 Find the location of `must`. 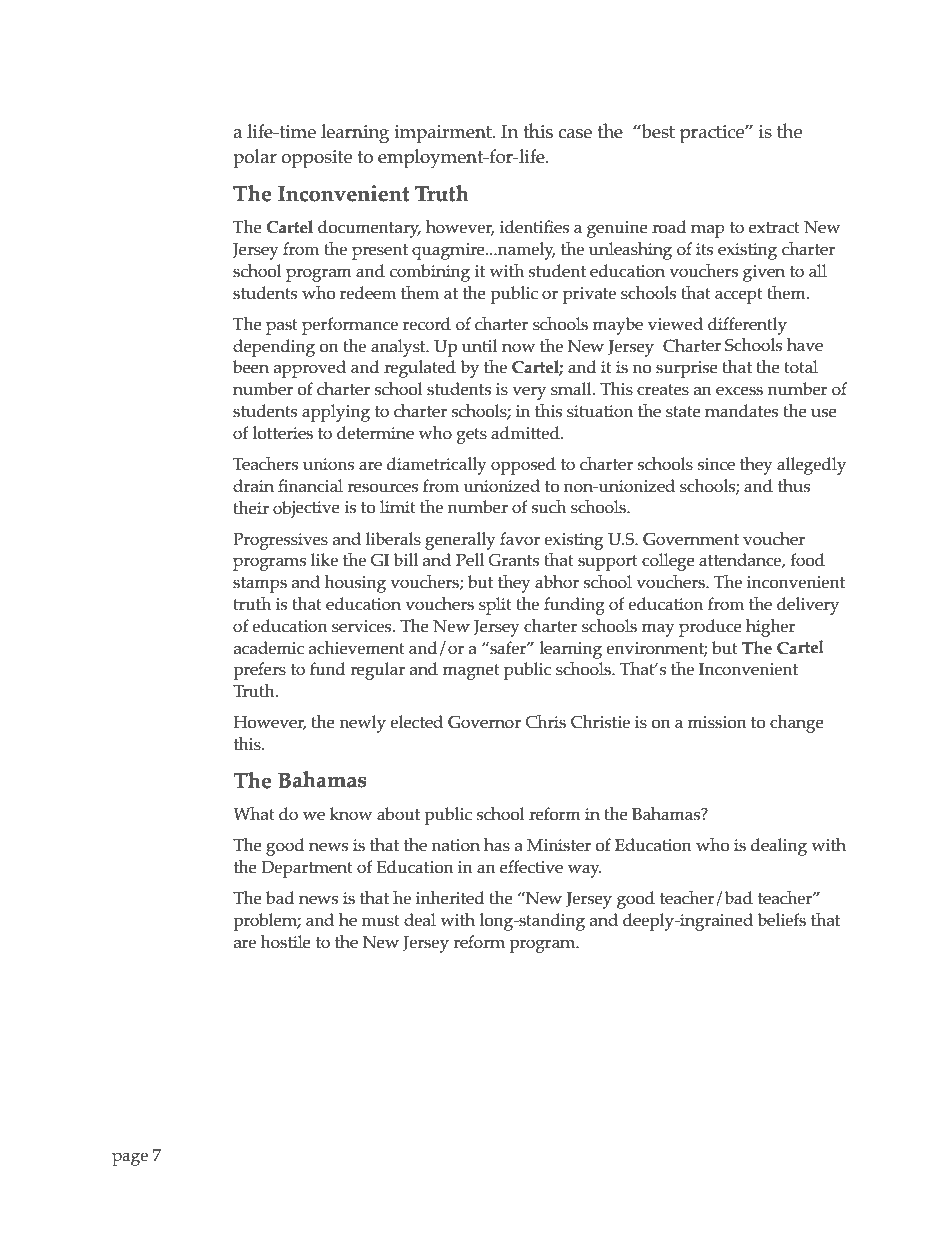

must is located at coordinates (380, 921).
